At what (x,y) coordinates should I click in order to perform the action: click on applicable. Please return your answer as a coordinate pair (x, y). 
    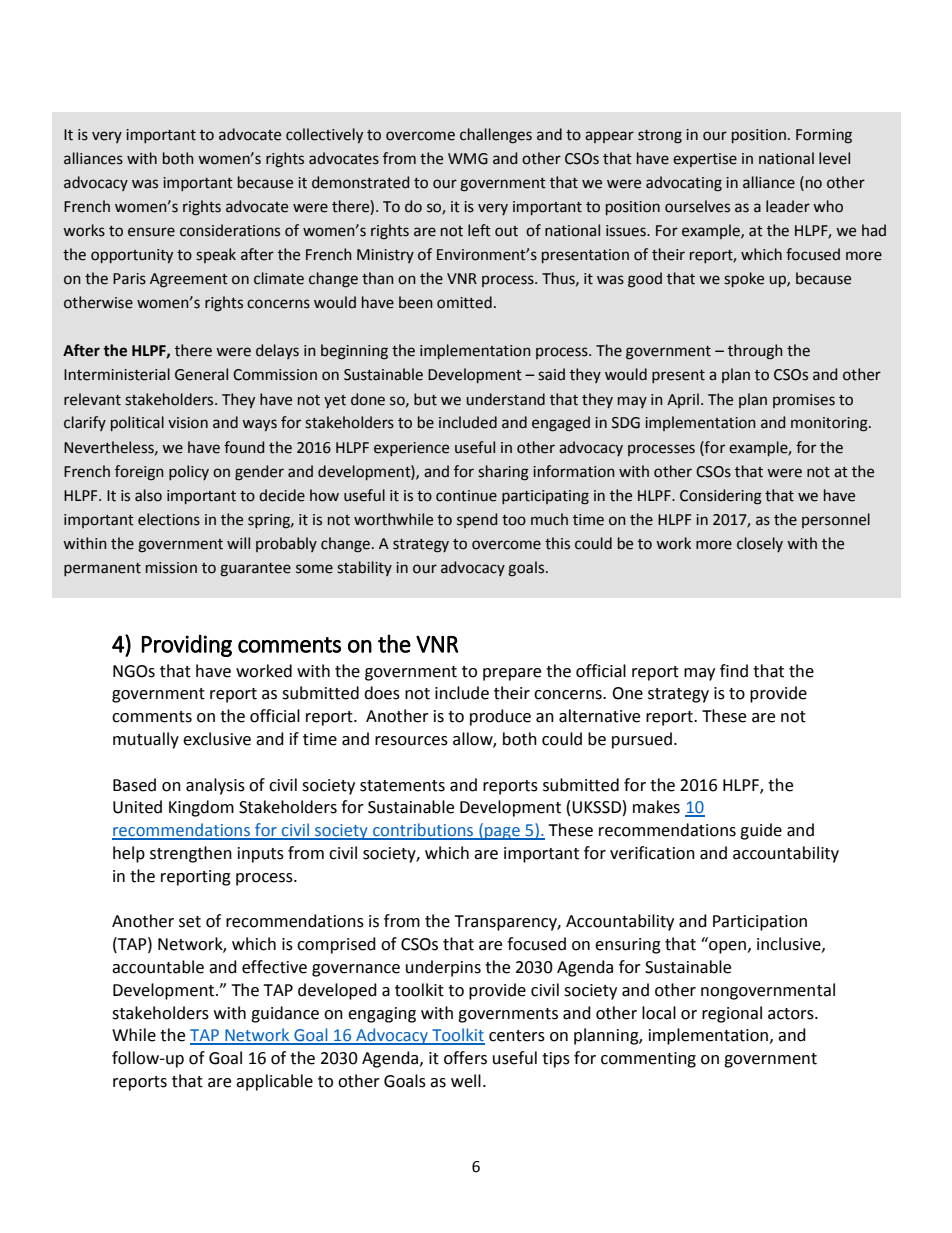
    Looking at the image, I should click on (274, 1082).
